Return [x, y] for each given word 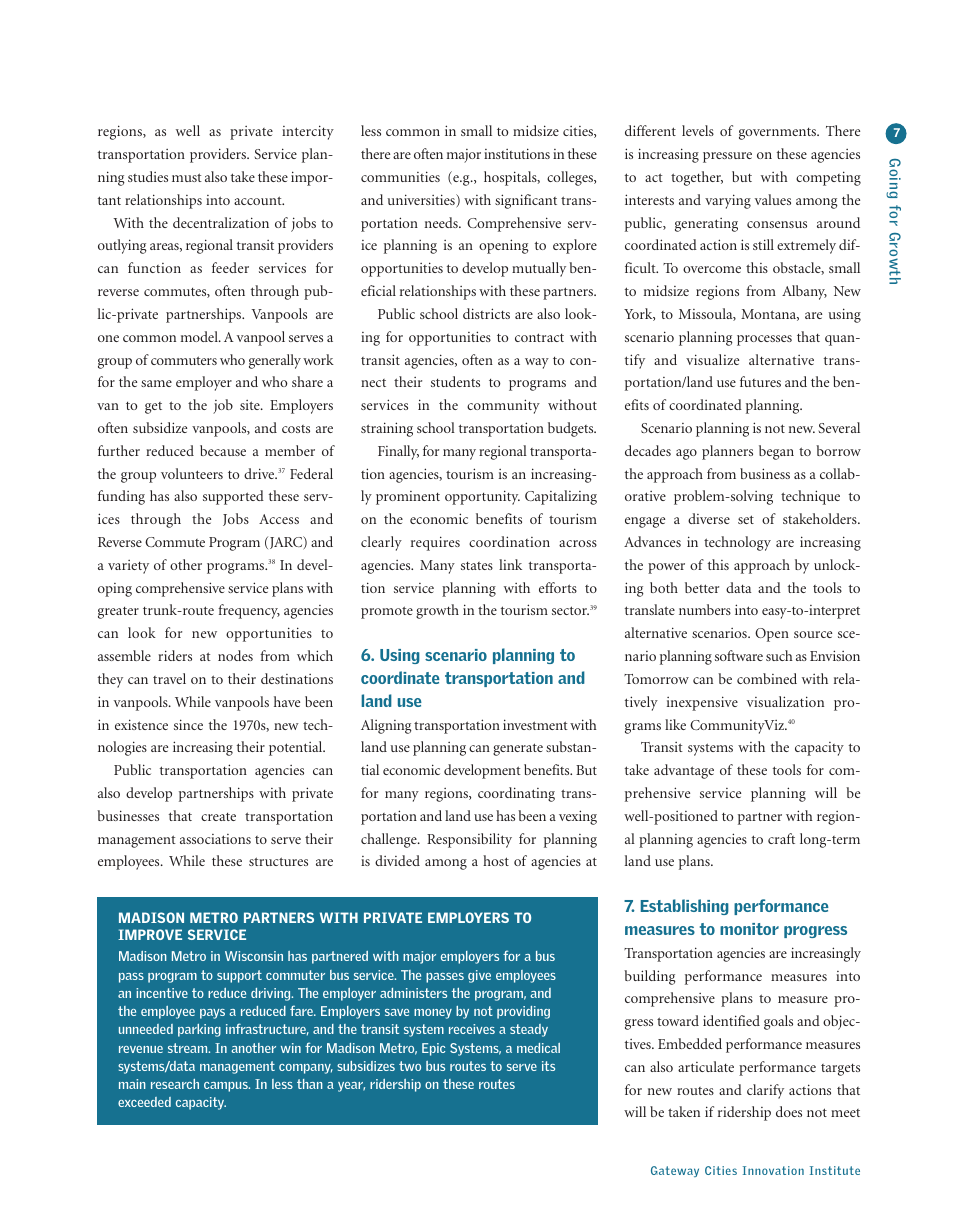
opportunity [482, 497]
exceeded [144, 1102]
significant [526, 201]
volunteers [192, 473]
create [218, 817]
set [746, 519]
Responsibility [469, 840]
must [187, 177]
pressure [727, 157]
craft [781, 838]
